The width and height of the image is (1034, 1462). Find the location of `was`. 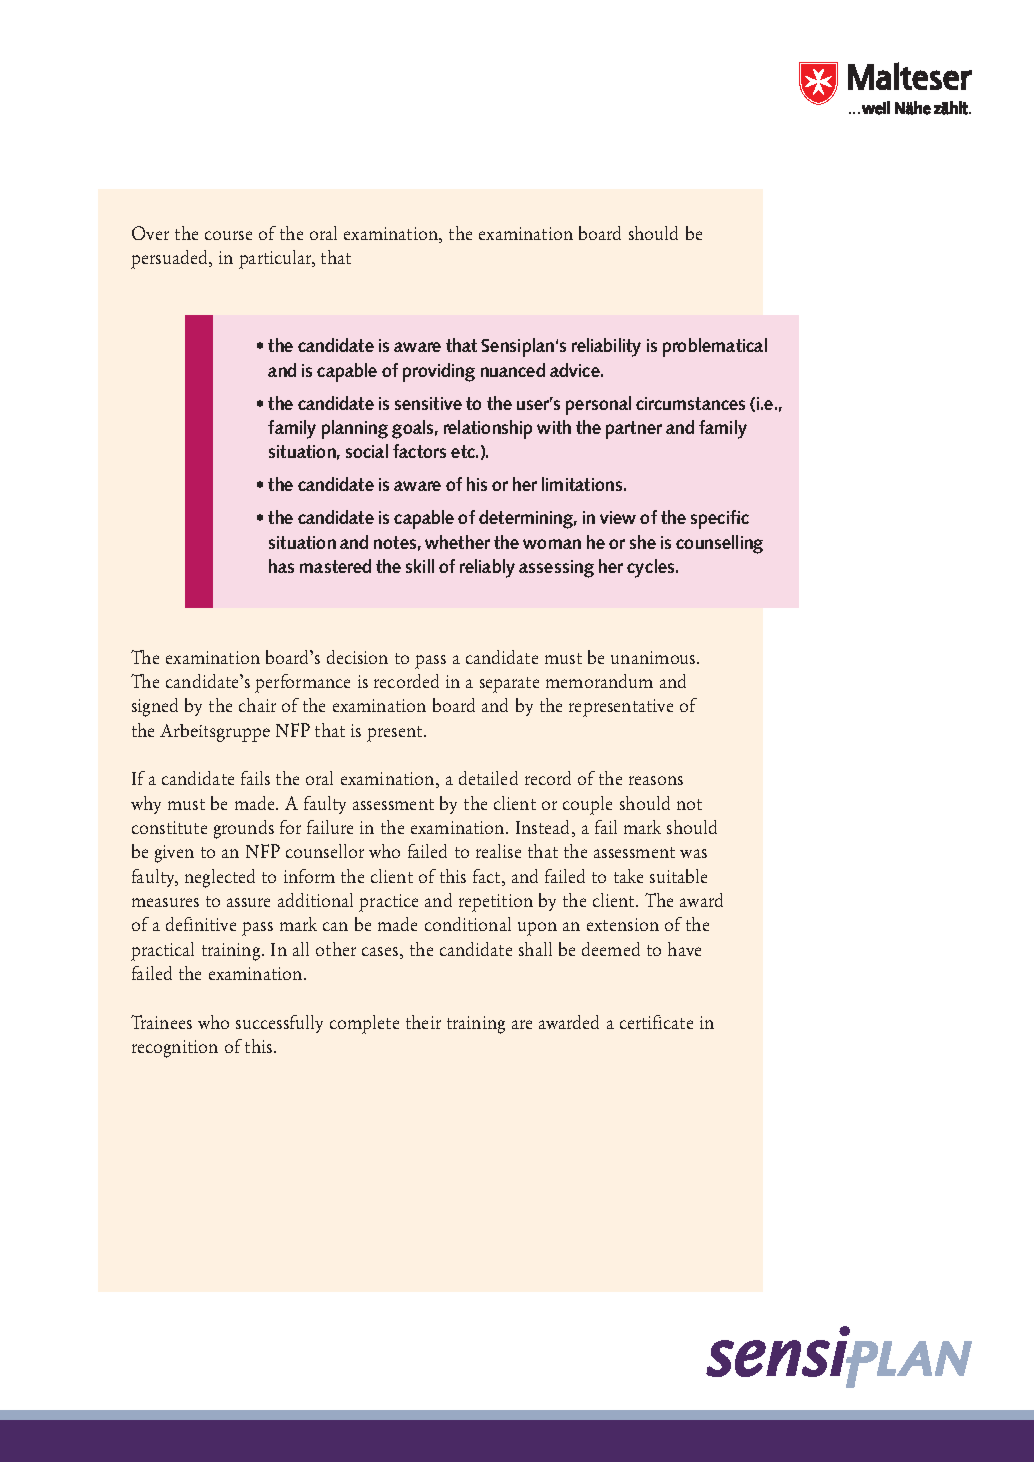

was is located at coordinates (693, 853).
